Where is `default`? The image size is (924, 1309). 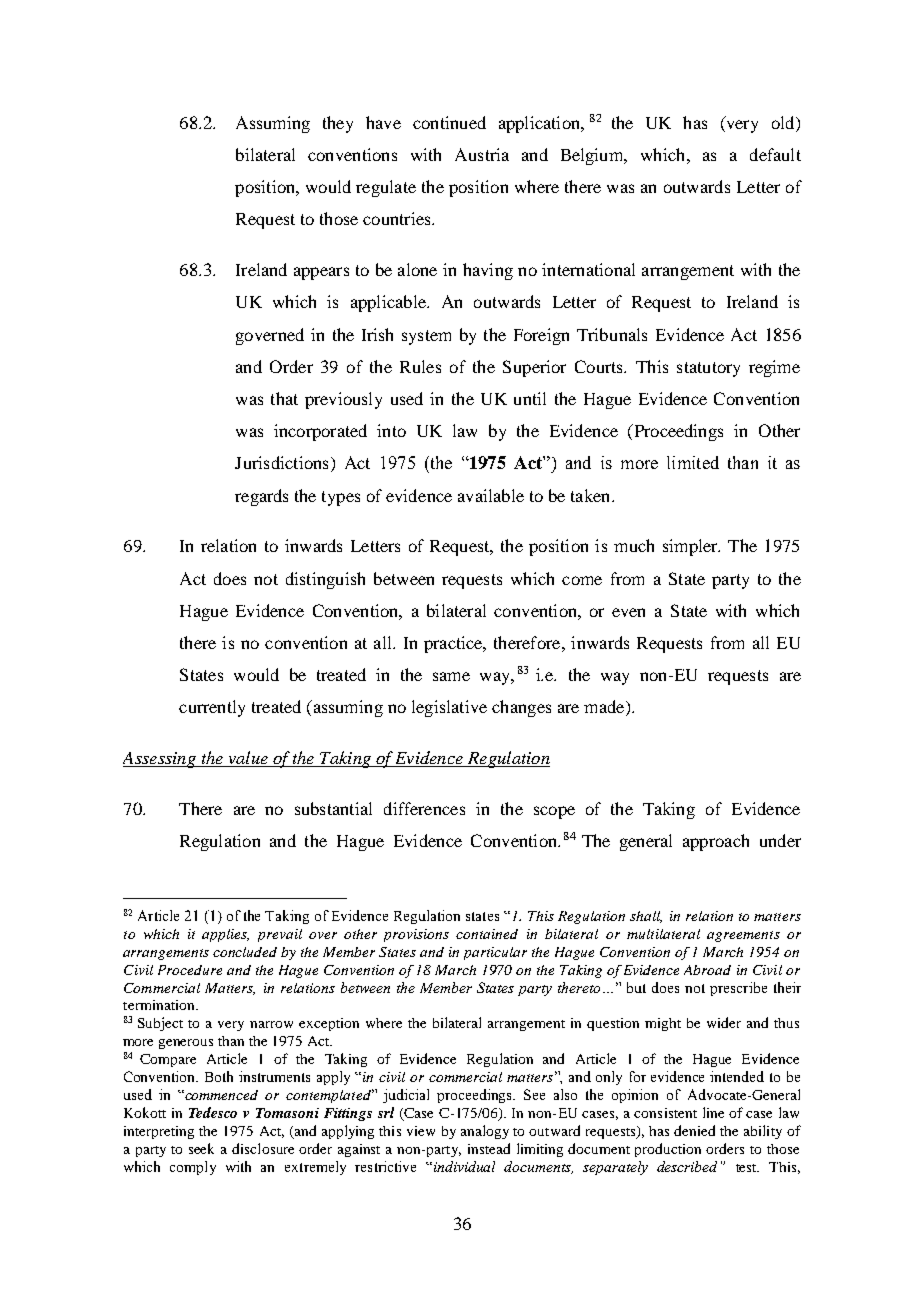
default is located at coordinates (775, 154).
